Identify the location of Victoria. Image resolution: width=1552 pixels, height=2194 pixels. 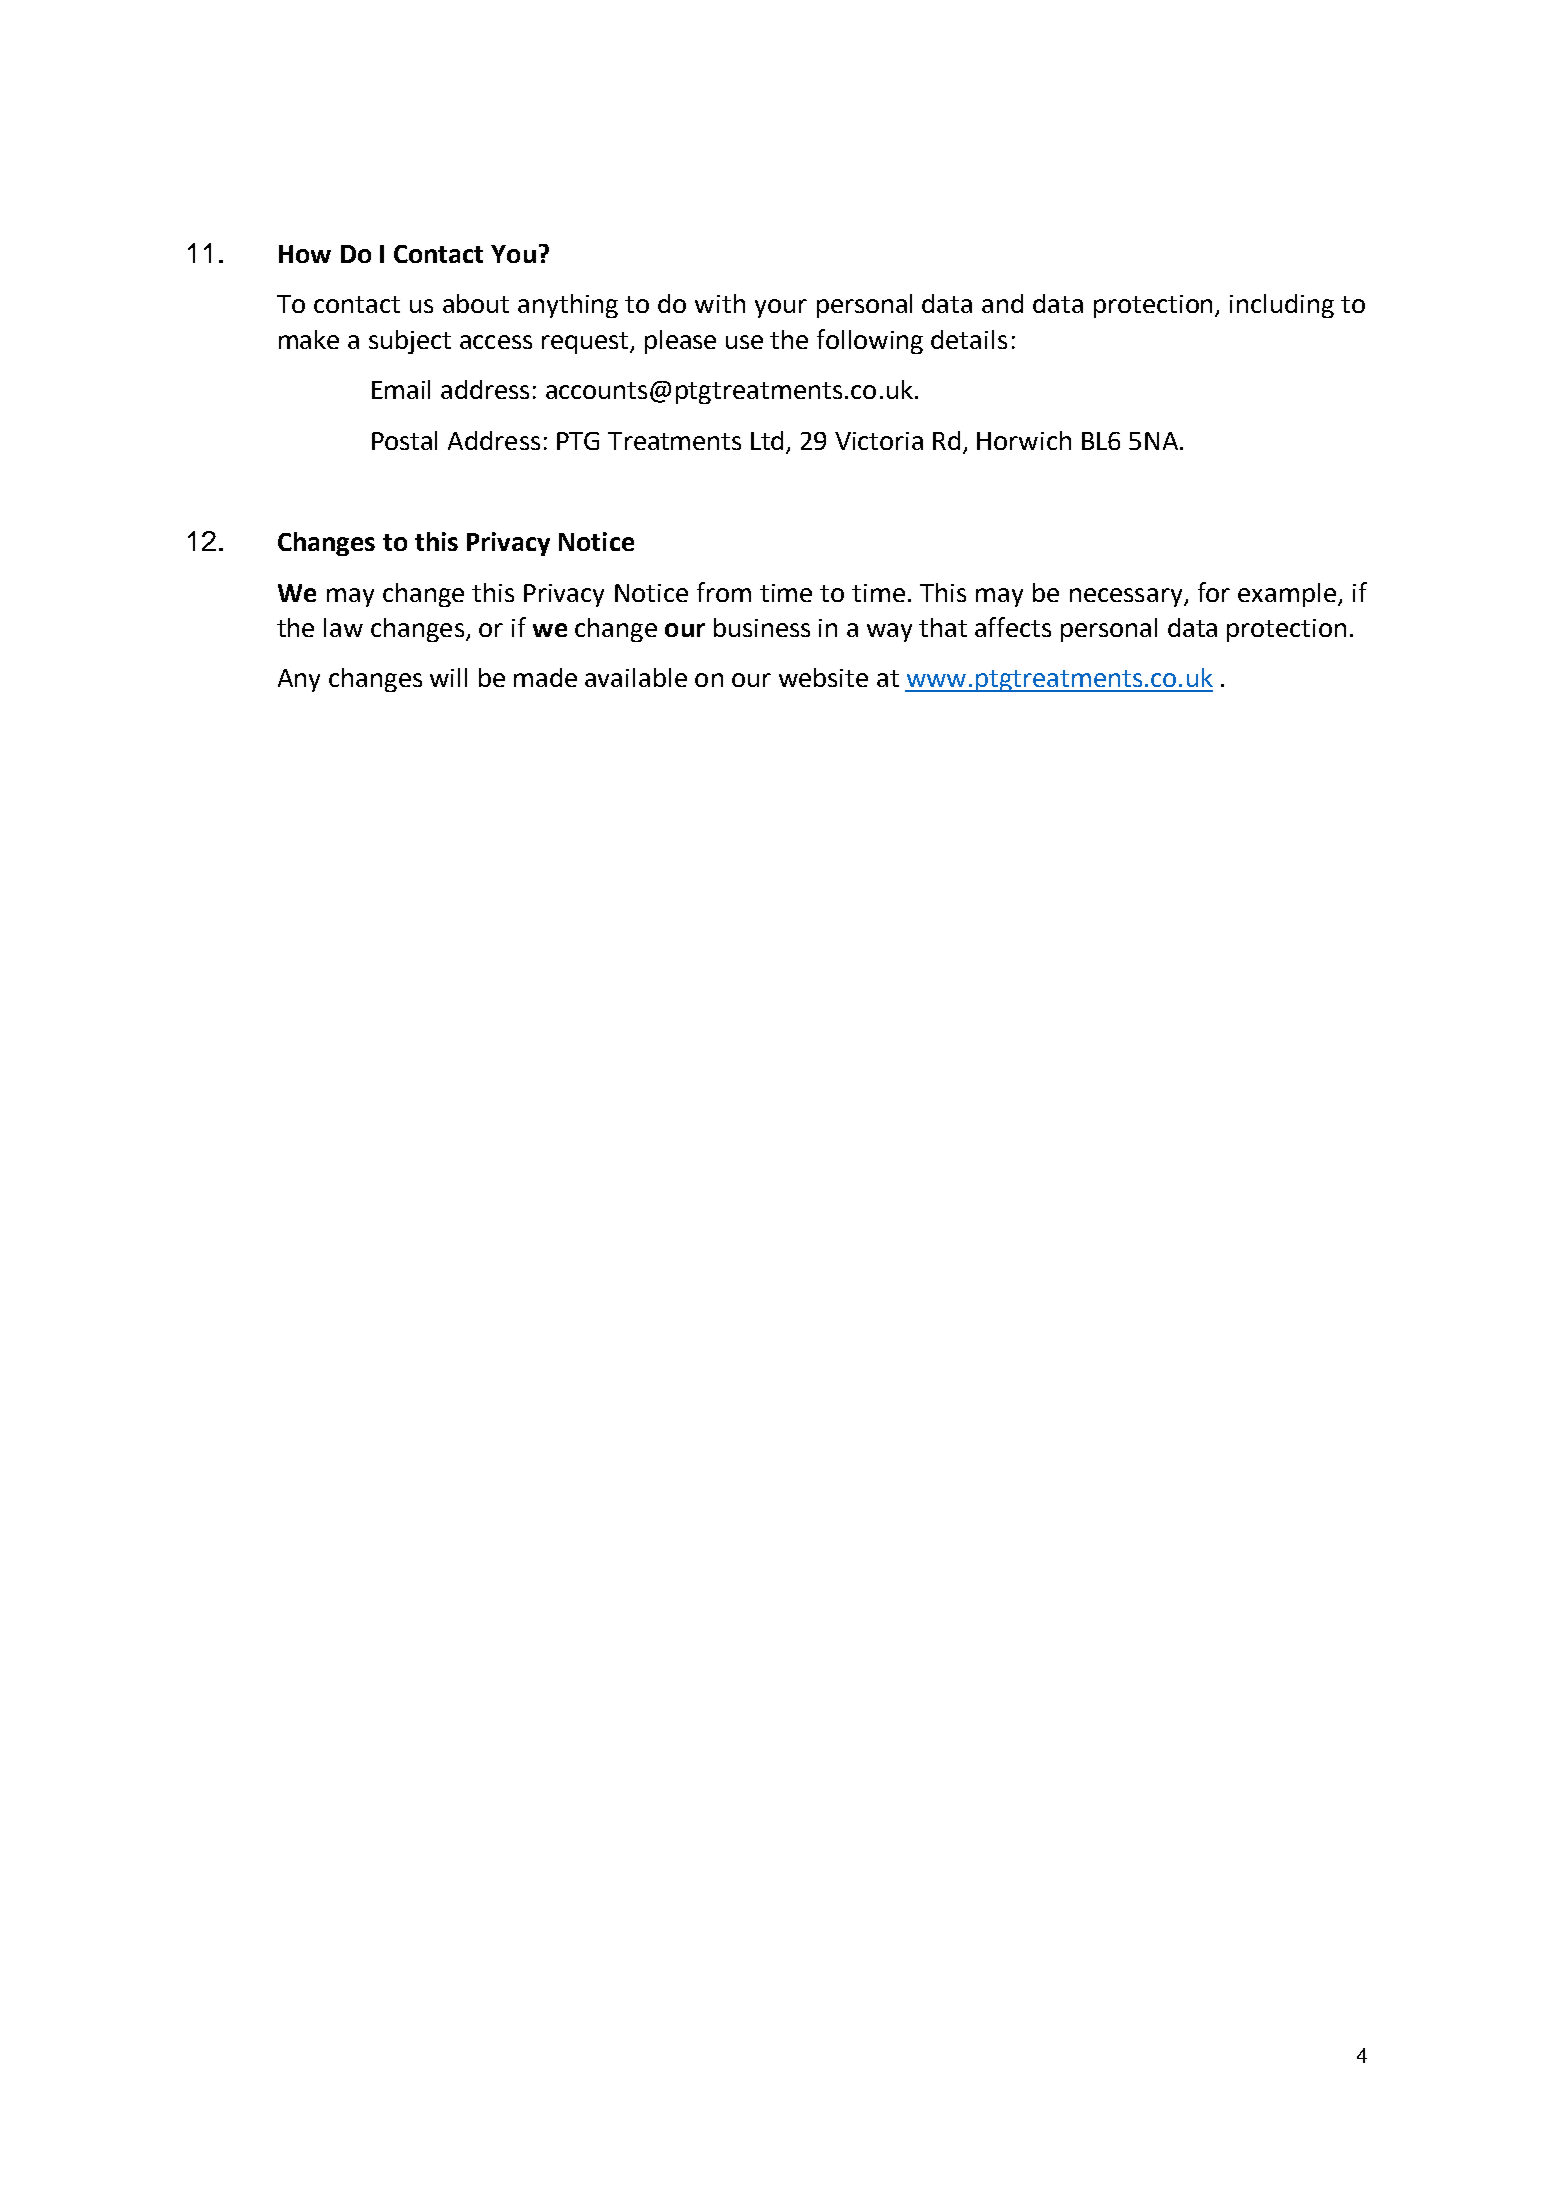
(879, 441).
